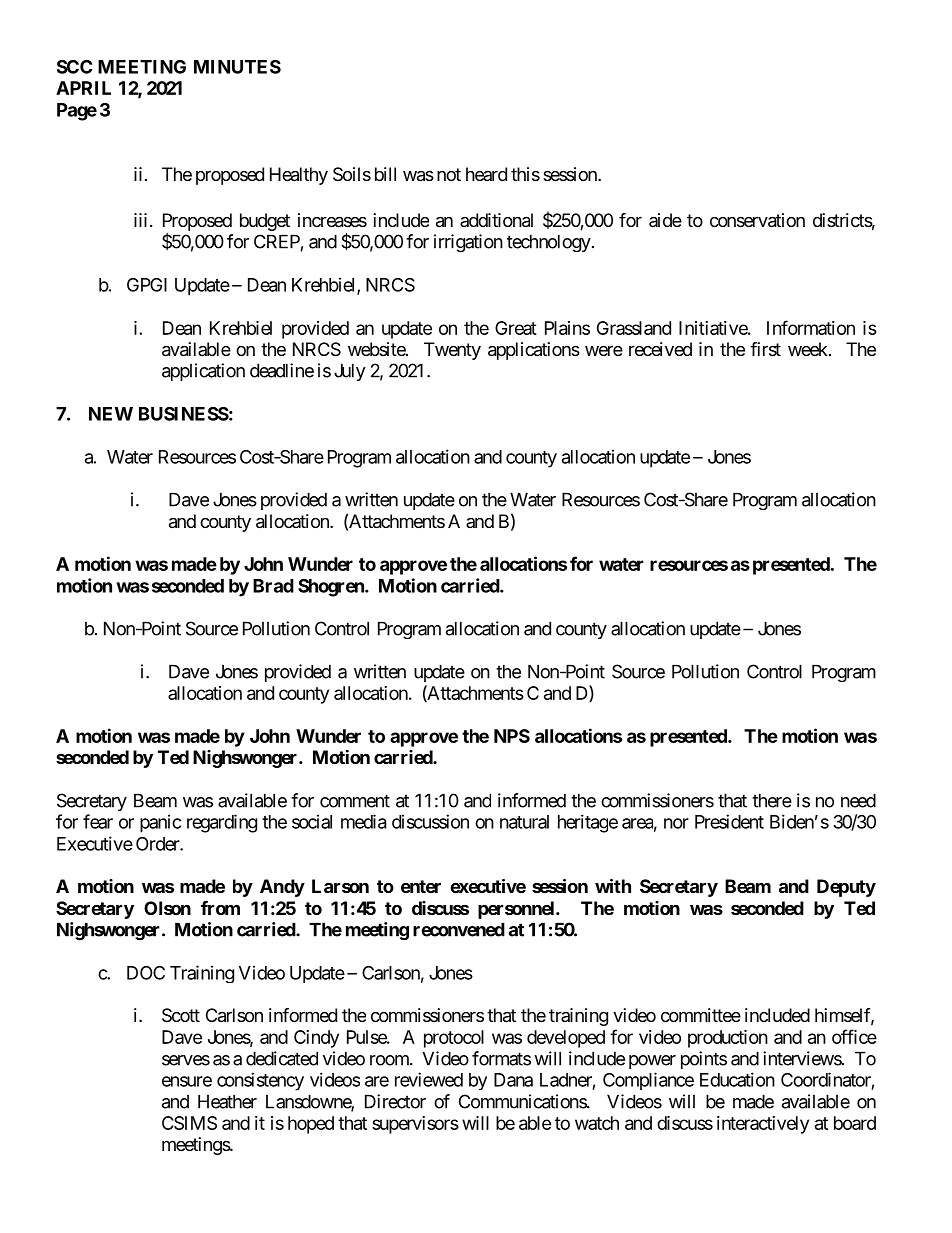 The height and width of the screenshot is (1233, 952). Describe the element at coordinates (429, 1079) in the screenshot. I see `reviewed` at that location.
